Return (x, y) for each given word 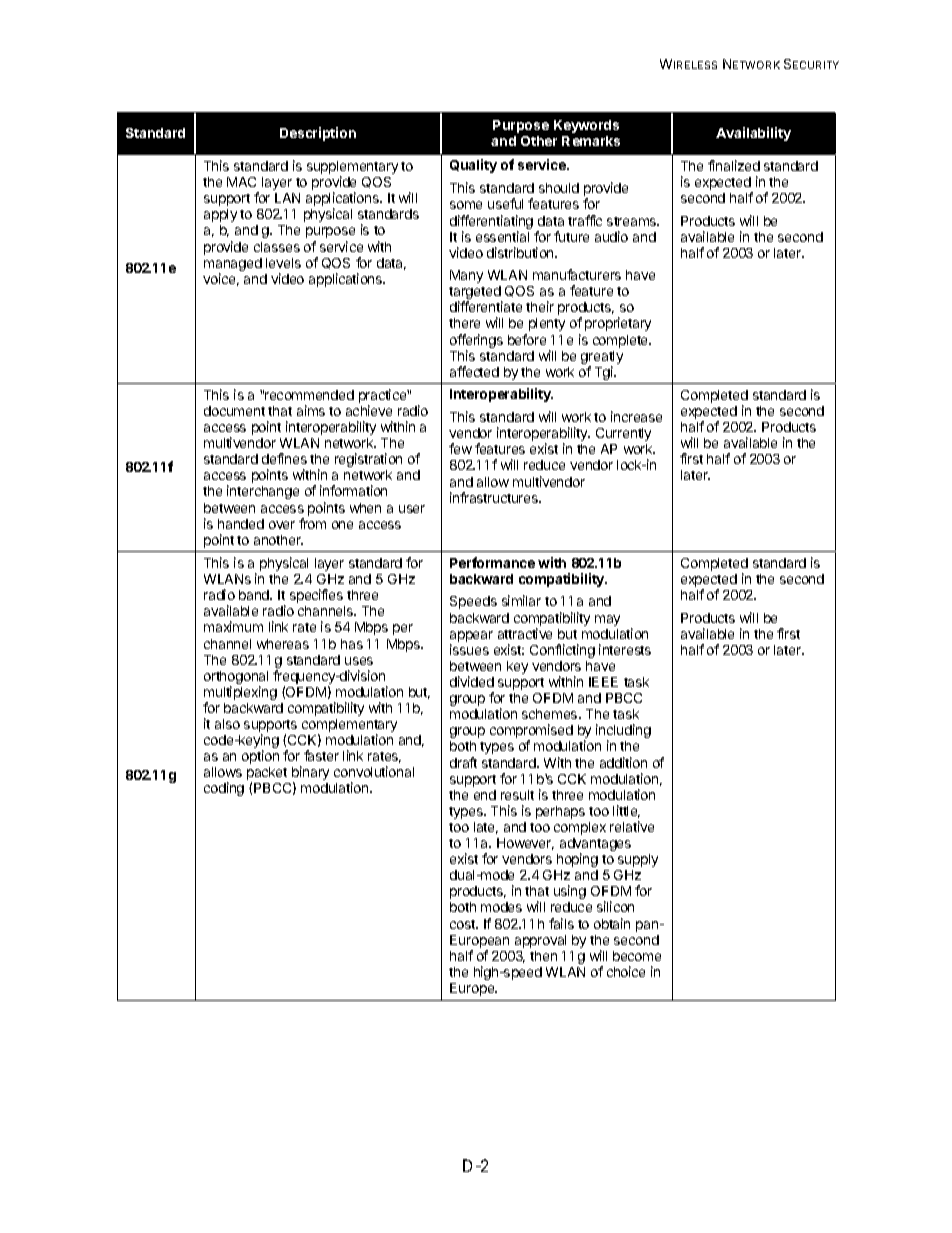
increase (636, 416)
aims (311, 410)
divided (472, 681)
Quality (473, 166)
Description (318, 134)
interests (625, 649)
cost (464, 924)
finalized (734, 165)
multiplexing (240, 694)
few (460, 448)
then (543, 956)
